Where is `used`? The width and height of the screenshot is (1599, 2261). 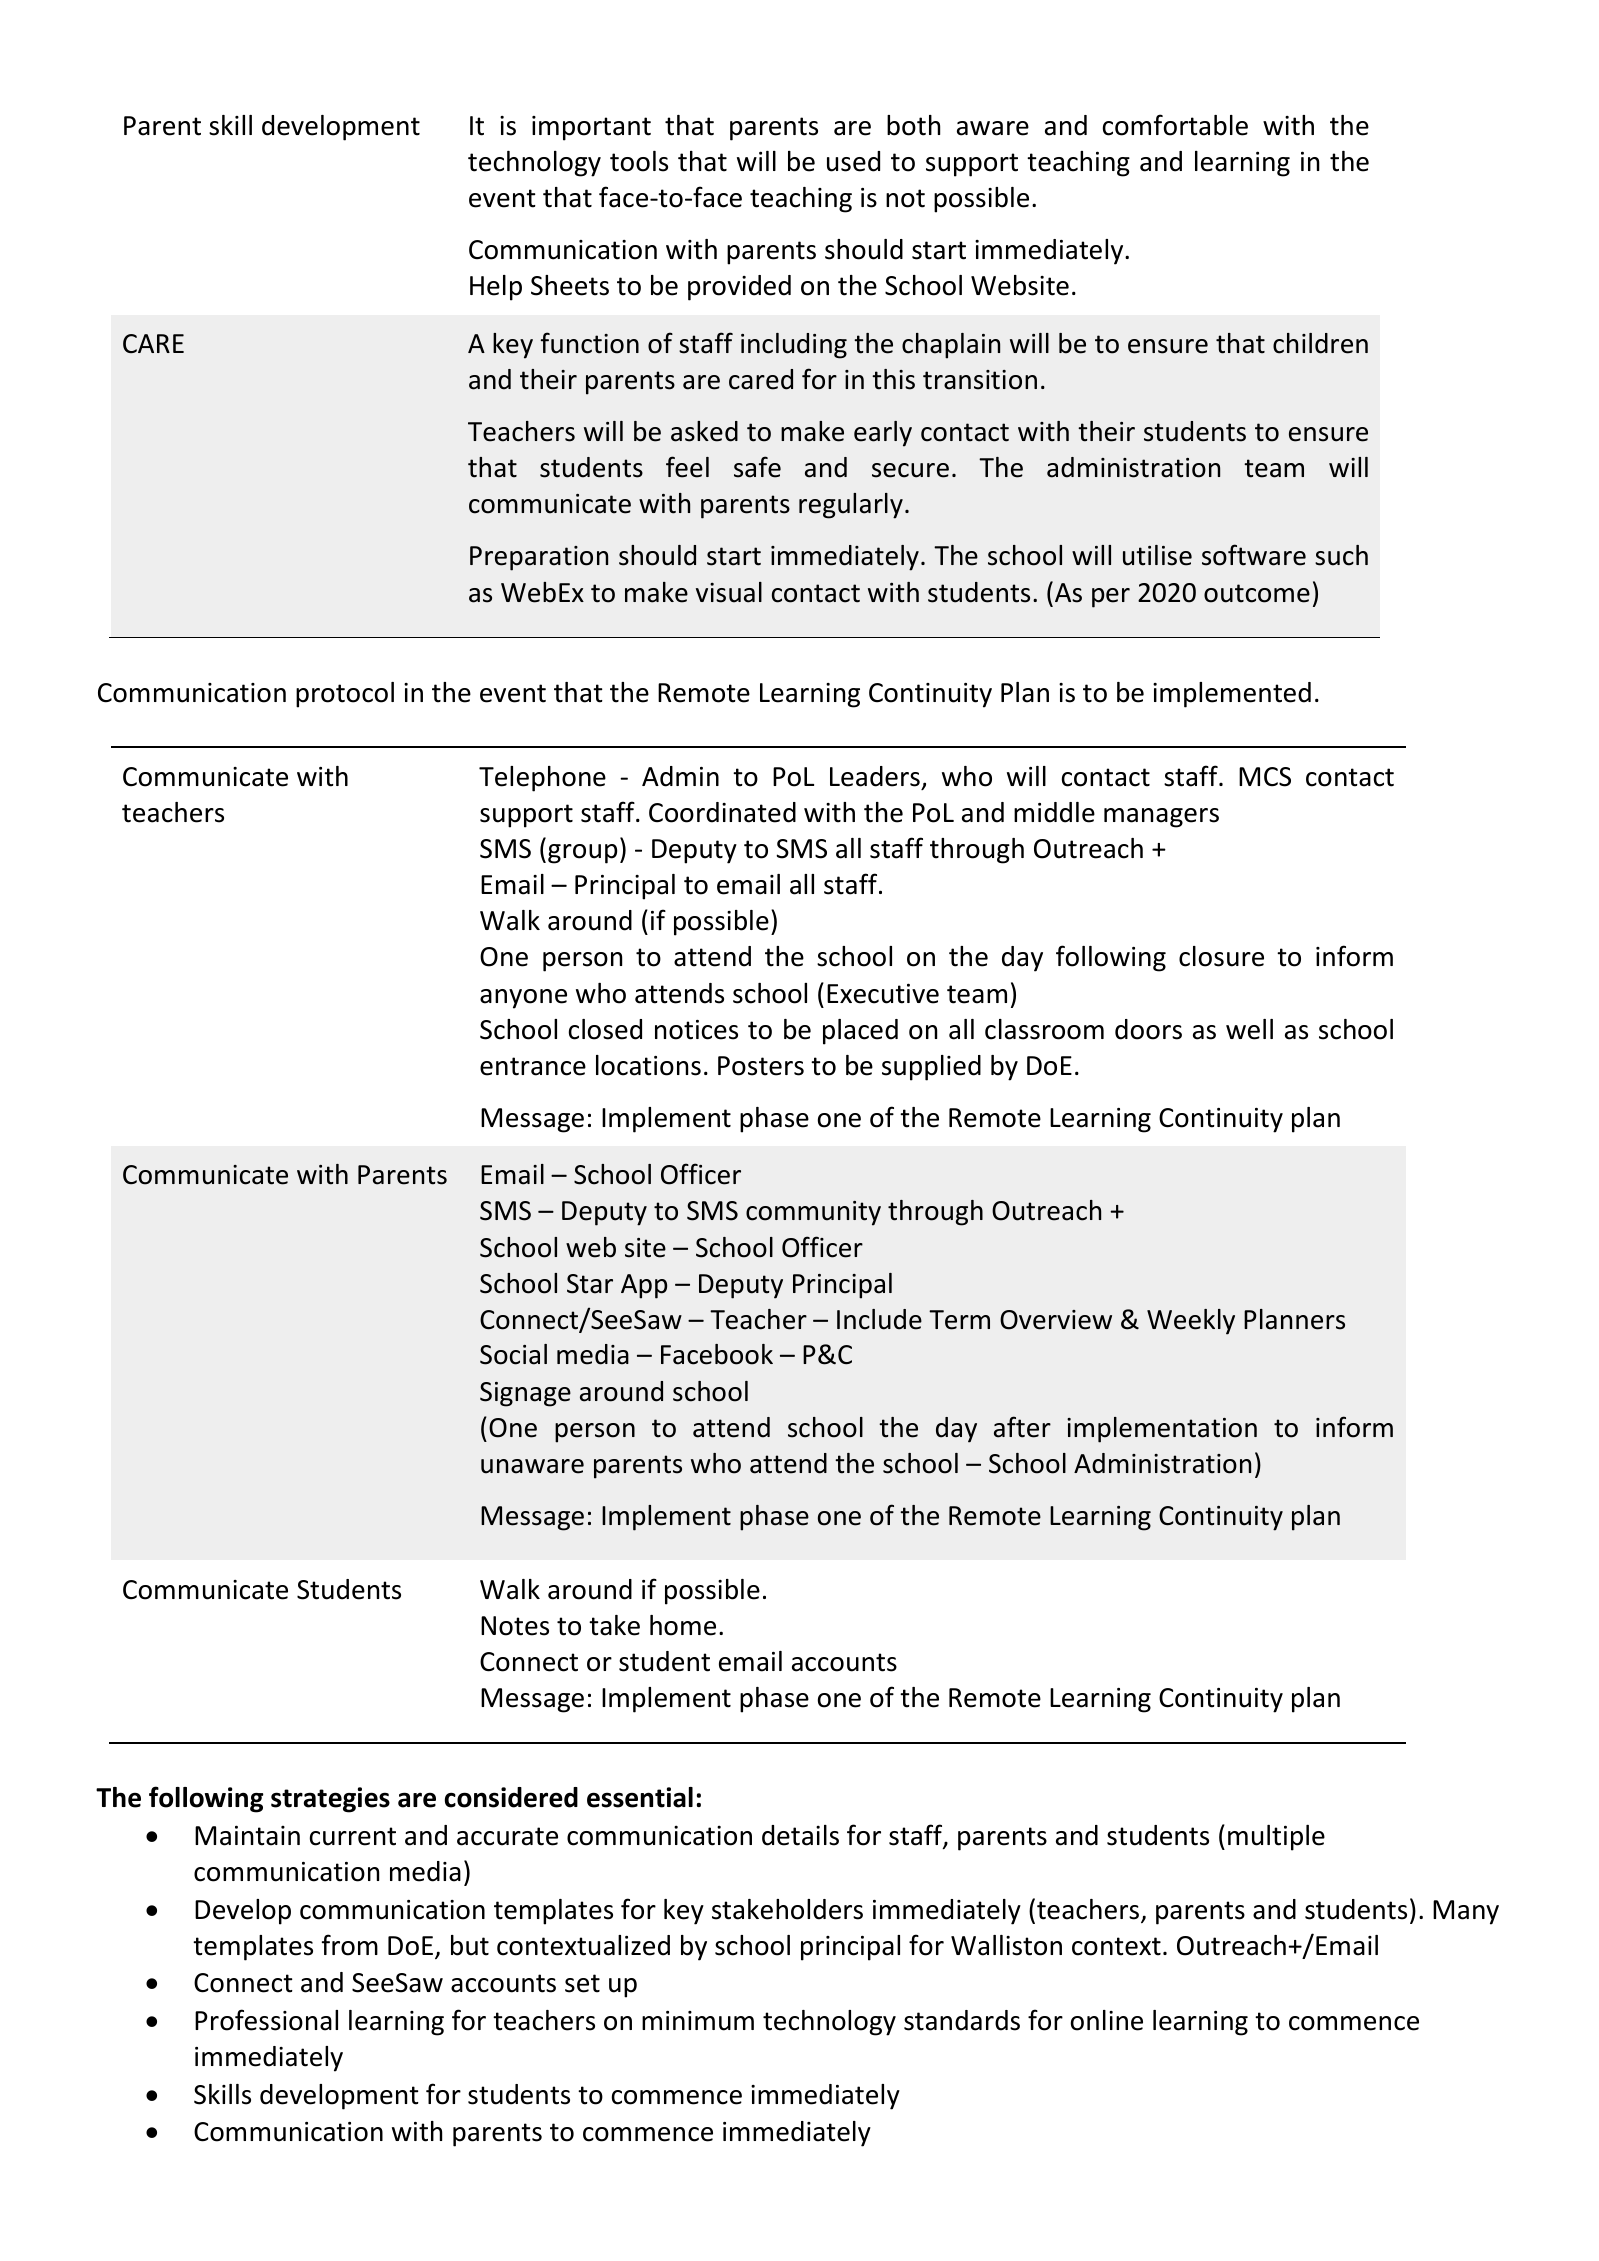 used is located at coordinates (853, 161).
